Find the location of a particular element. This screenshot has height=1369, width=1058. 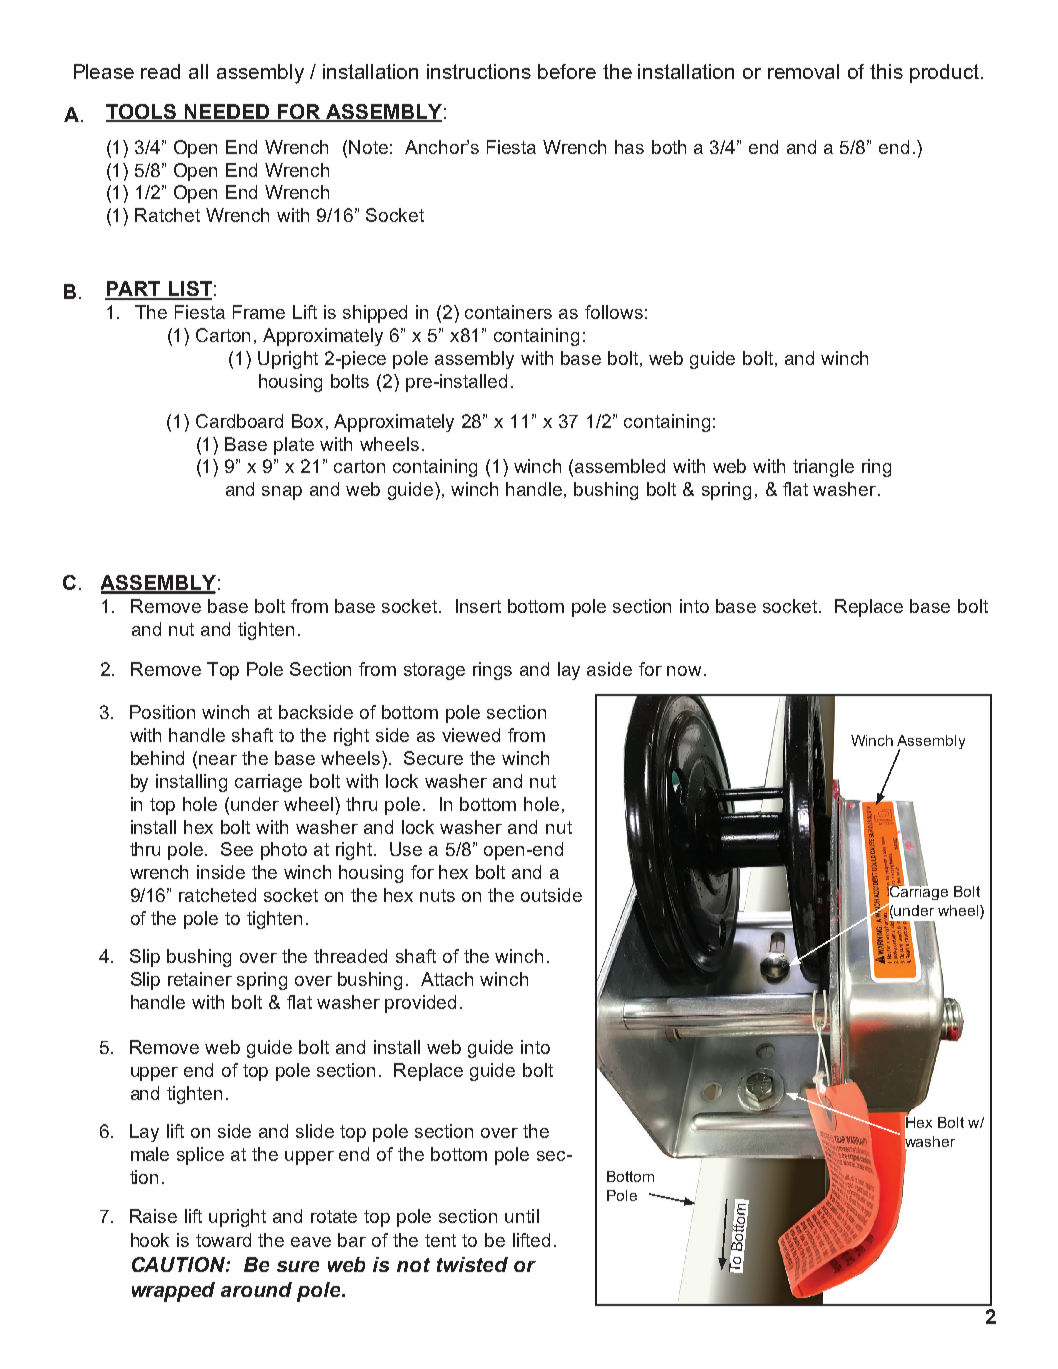

now is located at coordinates (684, 671).
